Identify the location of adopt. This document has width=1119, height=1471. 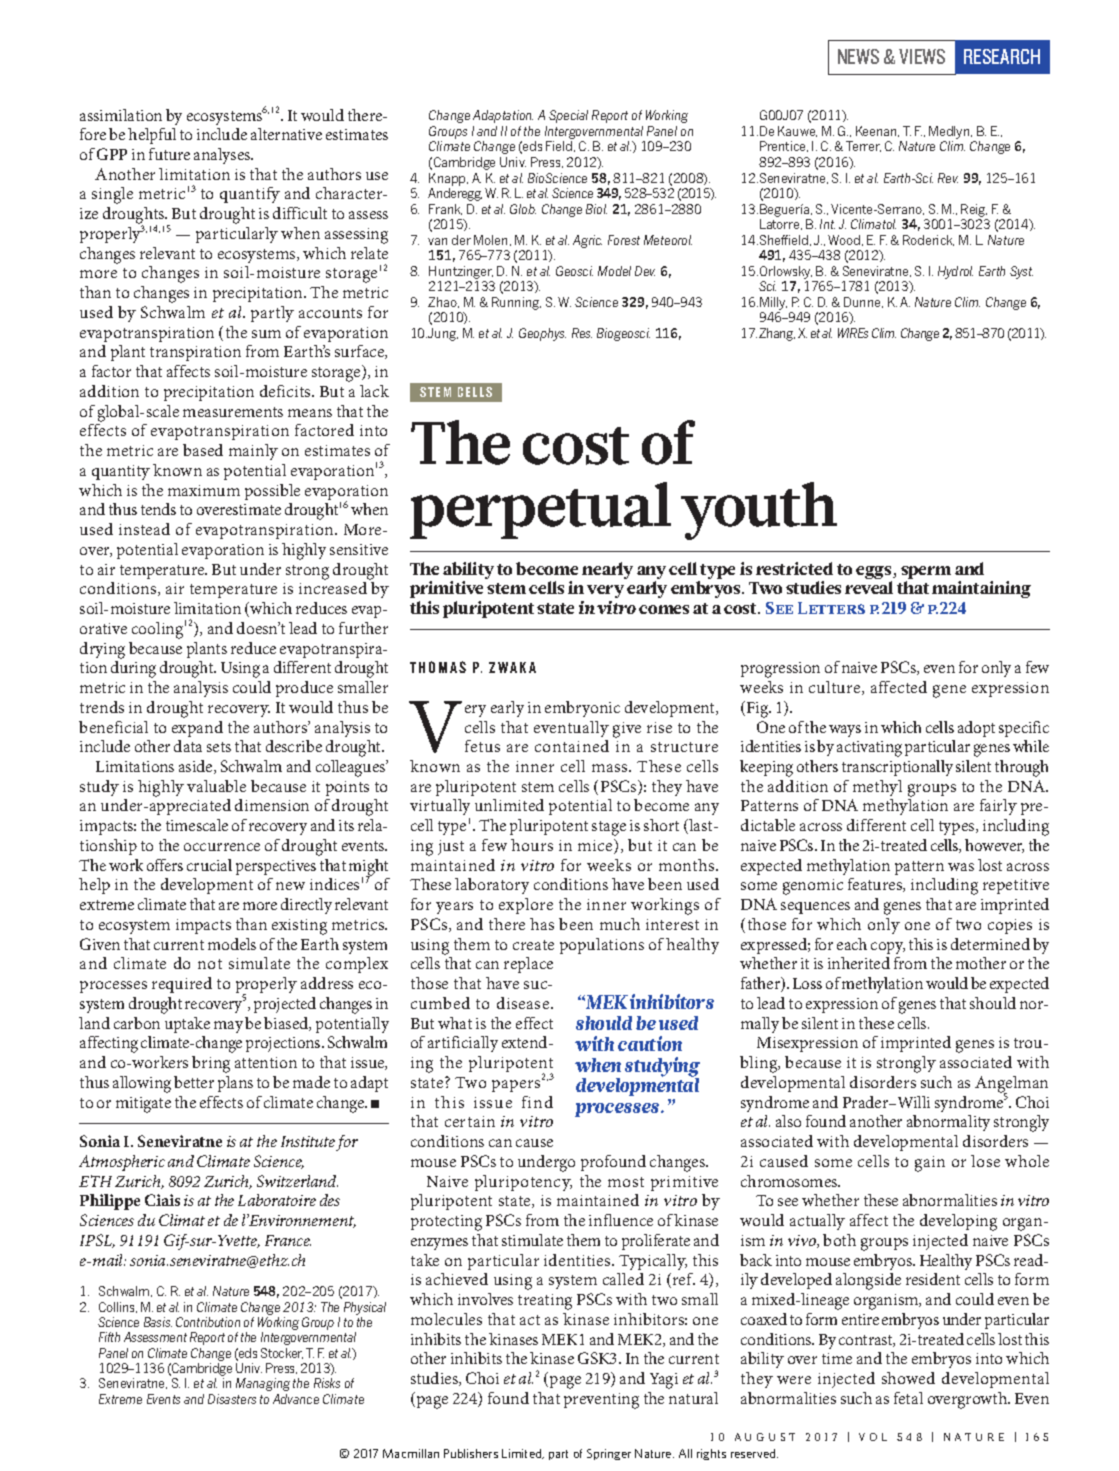
(976, 729).
